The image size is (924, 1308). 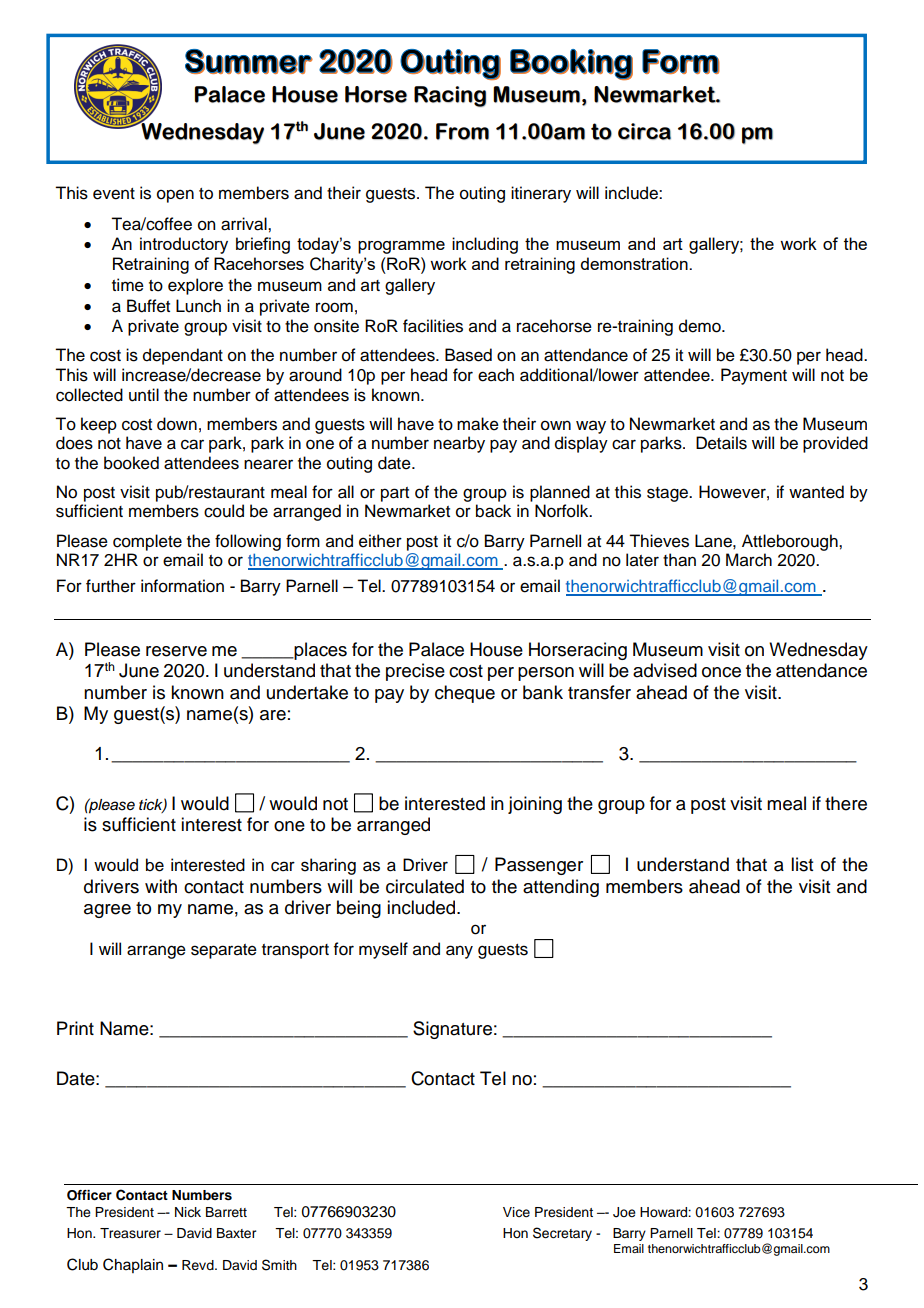 What do you see at coordinates (749, 560) in the page?
I see `March` at bounding box center [749, 560].
